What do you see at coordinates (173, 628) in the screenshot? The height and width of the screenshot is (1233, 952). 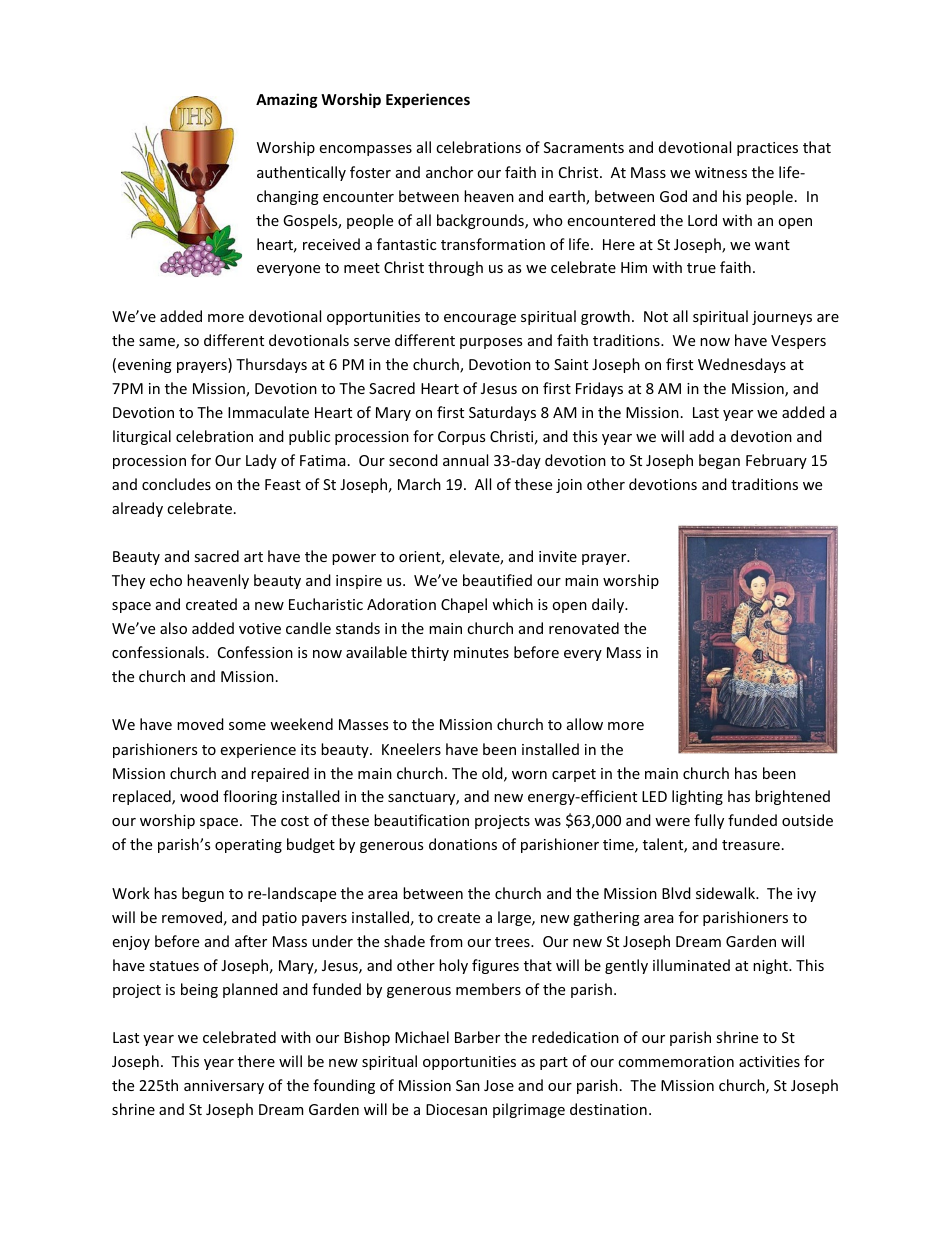 I see `also` at bounding box center [173, 628].
